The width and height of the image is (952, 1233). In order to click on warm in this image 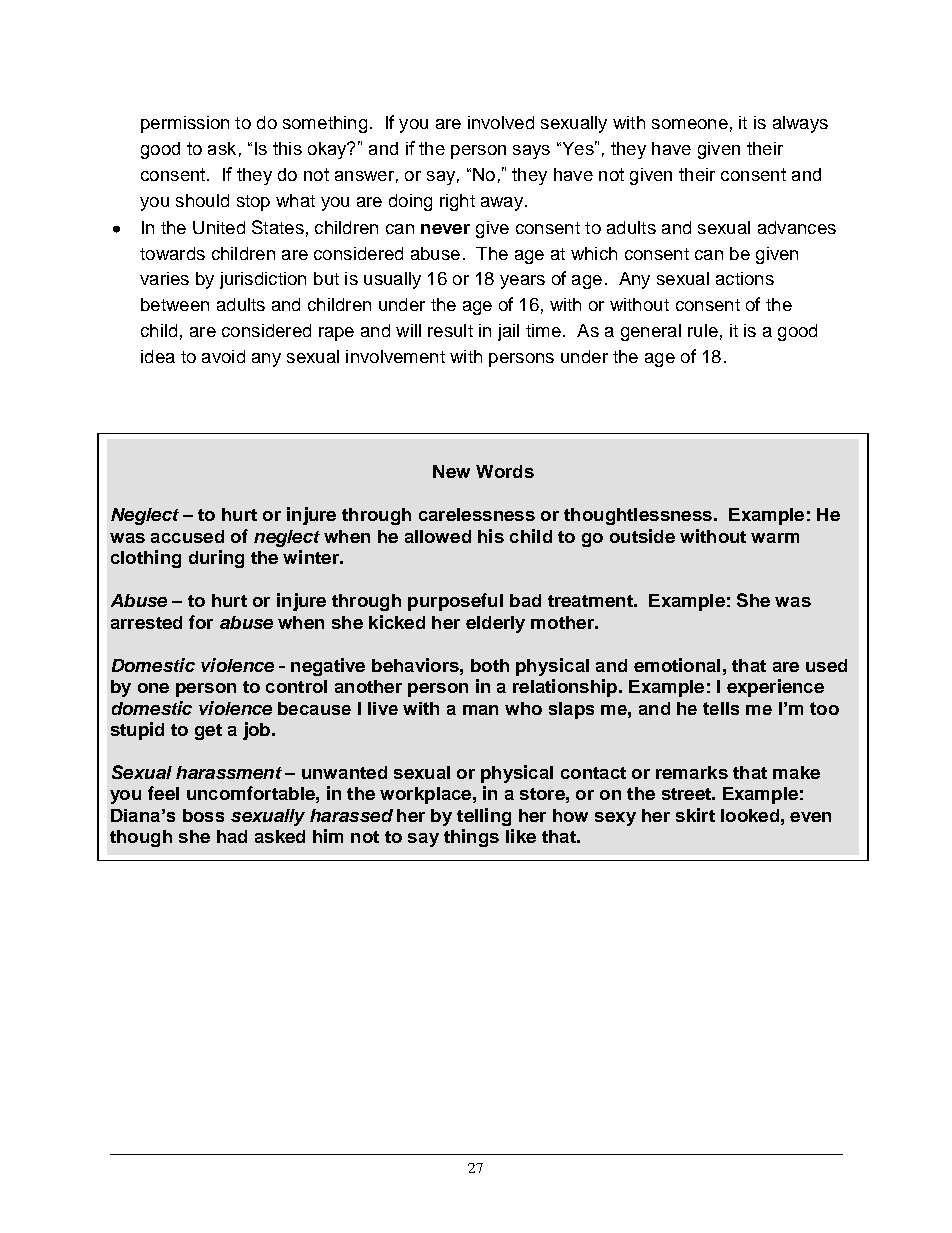, I will do `click(775, 538)`.
